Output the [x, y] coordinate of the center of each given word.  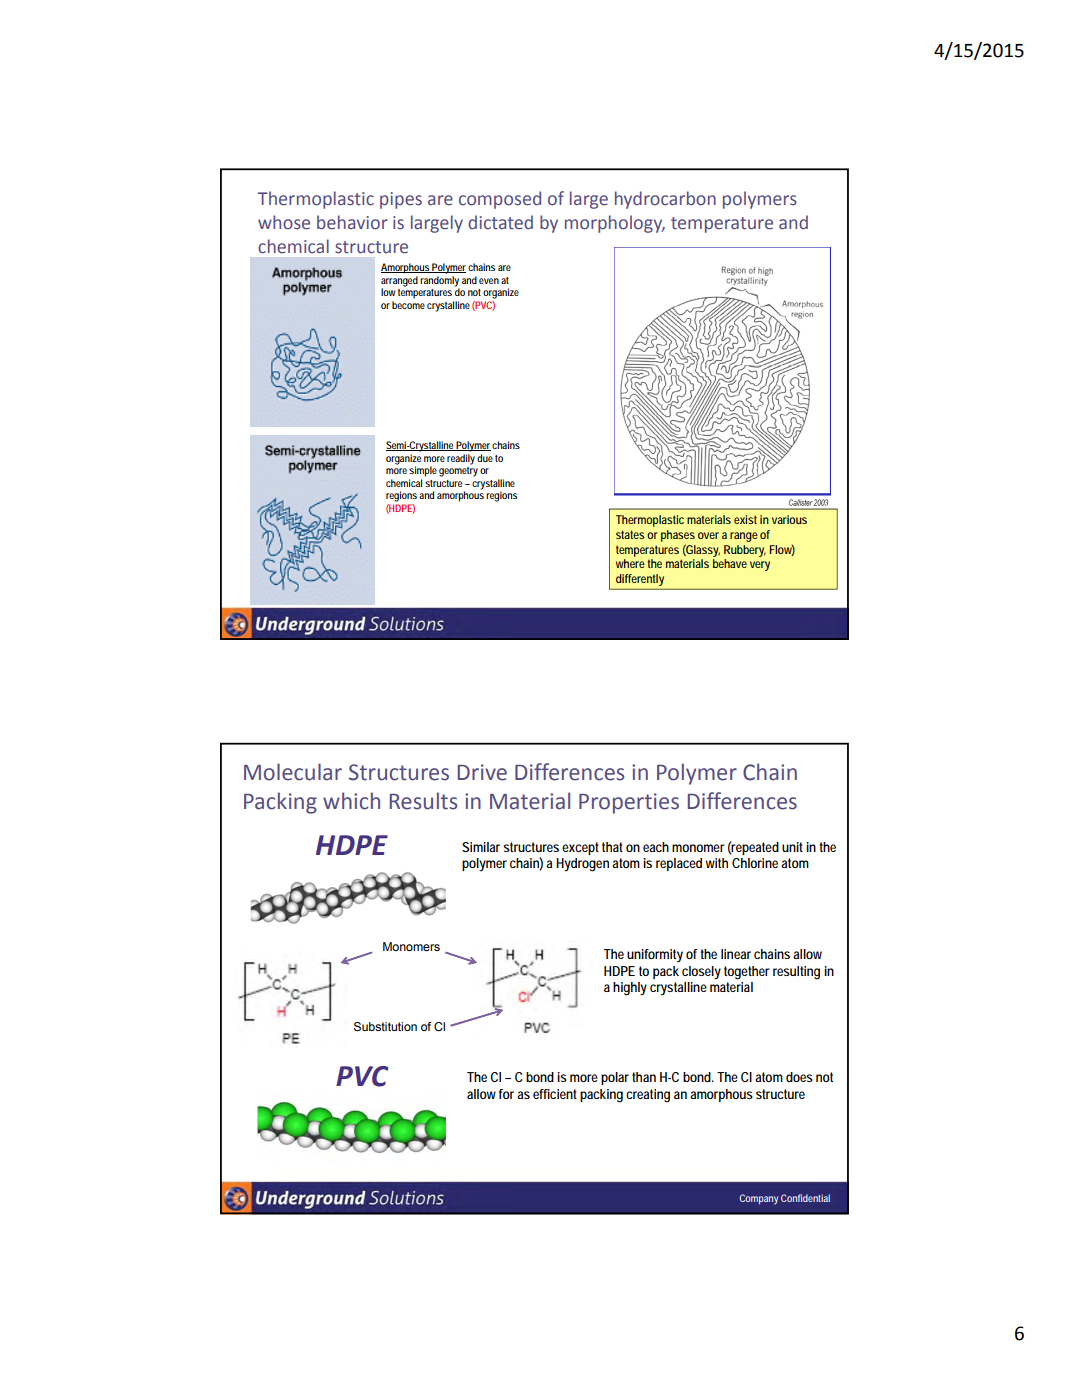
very [760, 566]
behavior [352, 222]
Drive [482, 772]
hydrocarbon [665, 200]
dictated [500, 222]
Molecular [293, 772]
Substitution [385, 1027]
